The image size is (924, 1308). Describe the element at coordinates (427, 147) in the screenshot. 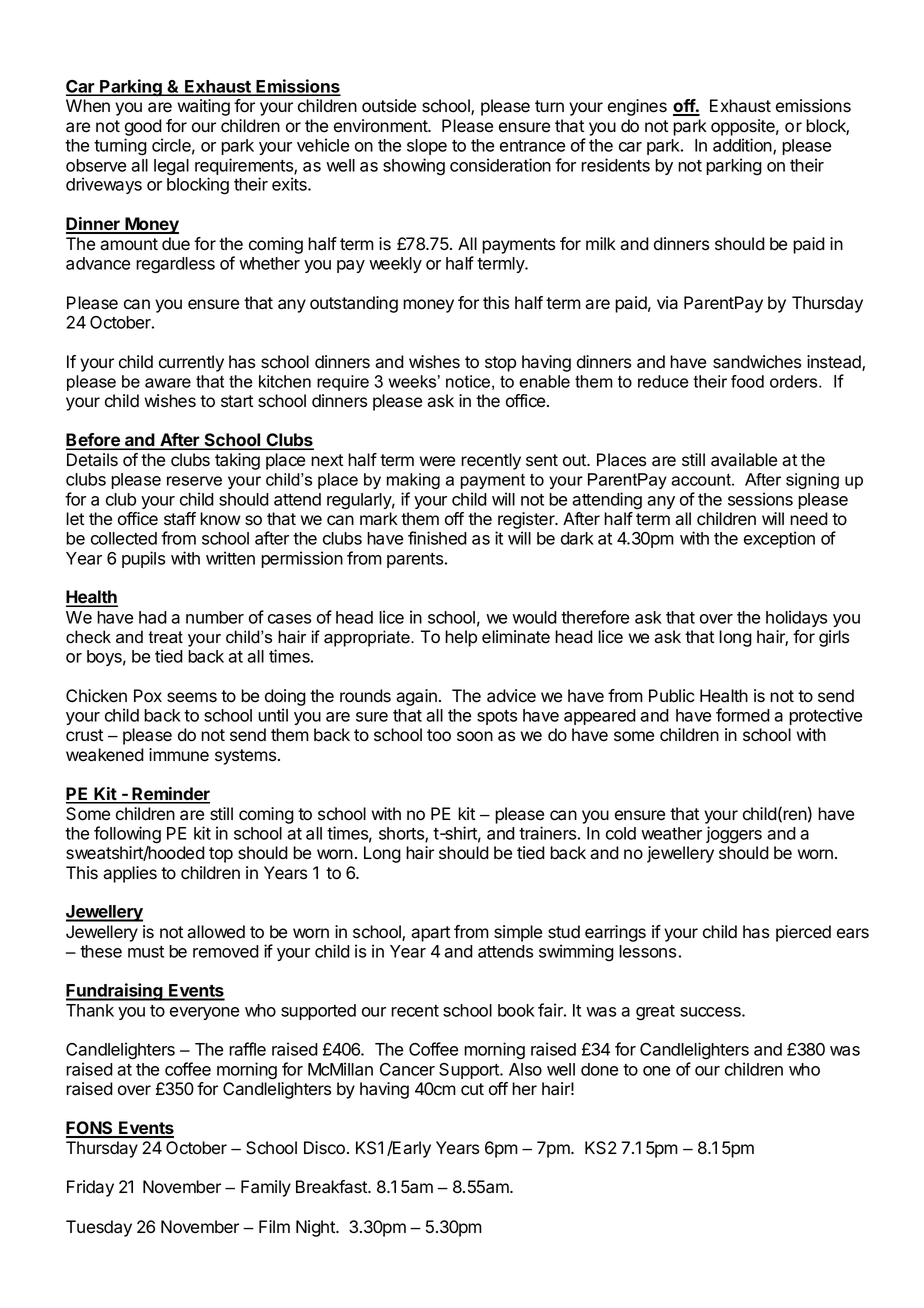

I see `slope` at that location.
